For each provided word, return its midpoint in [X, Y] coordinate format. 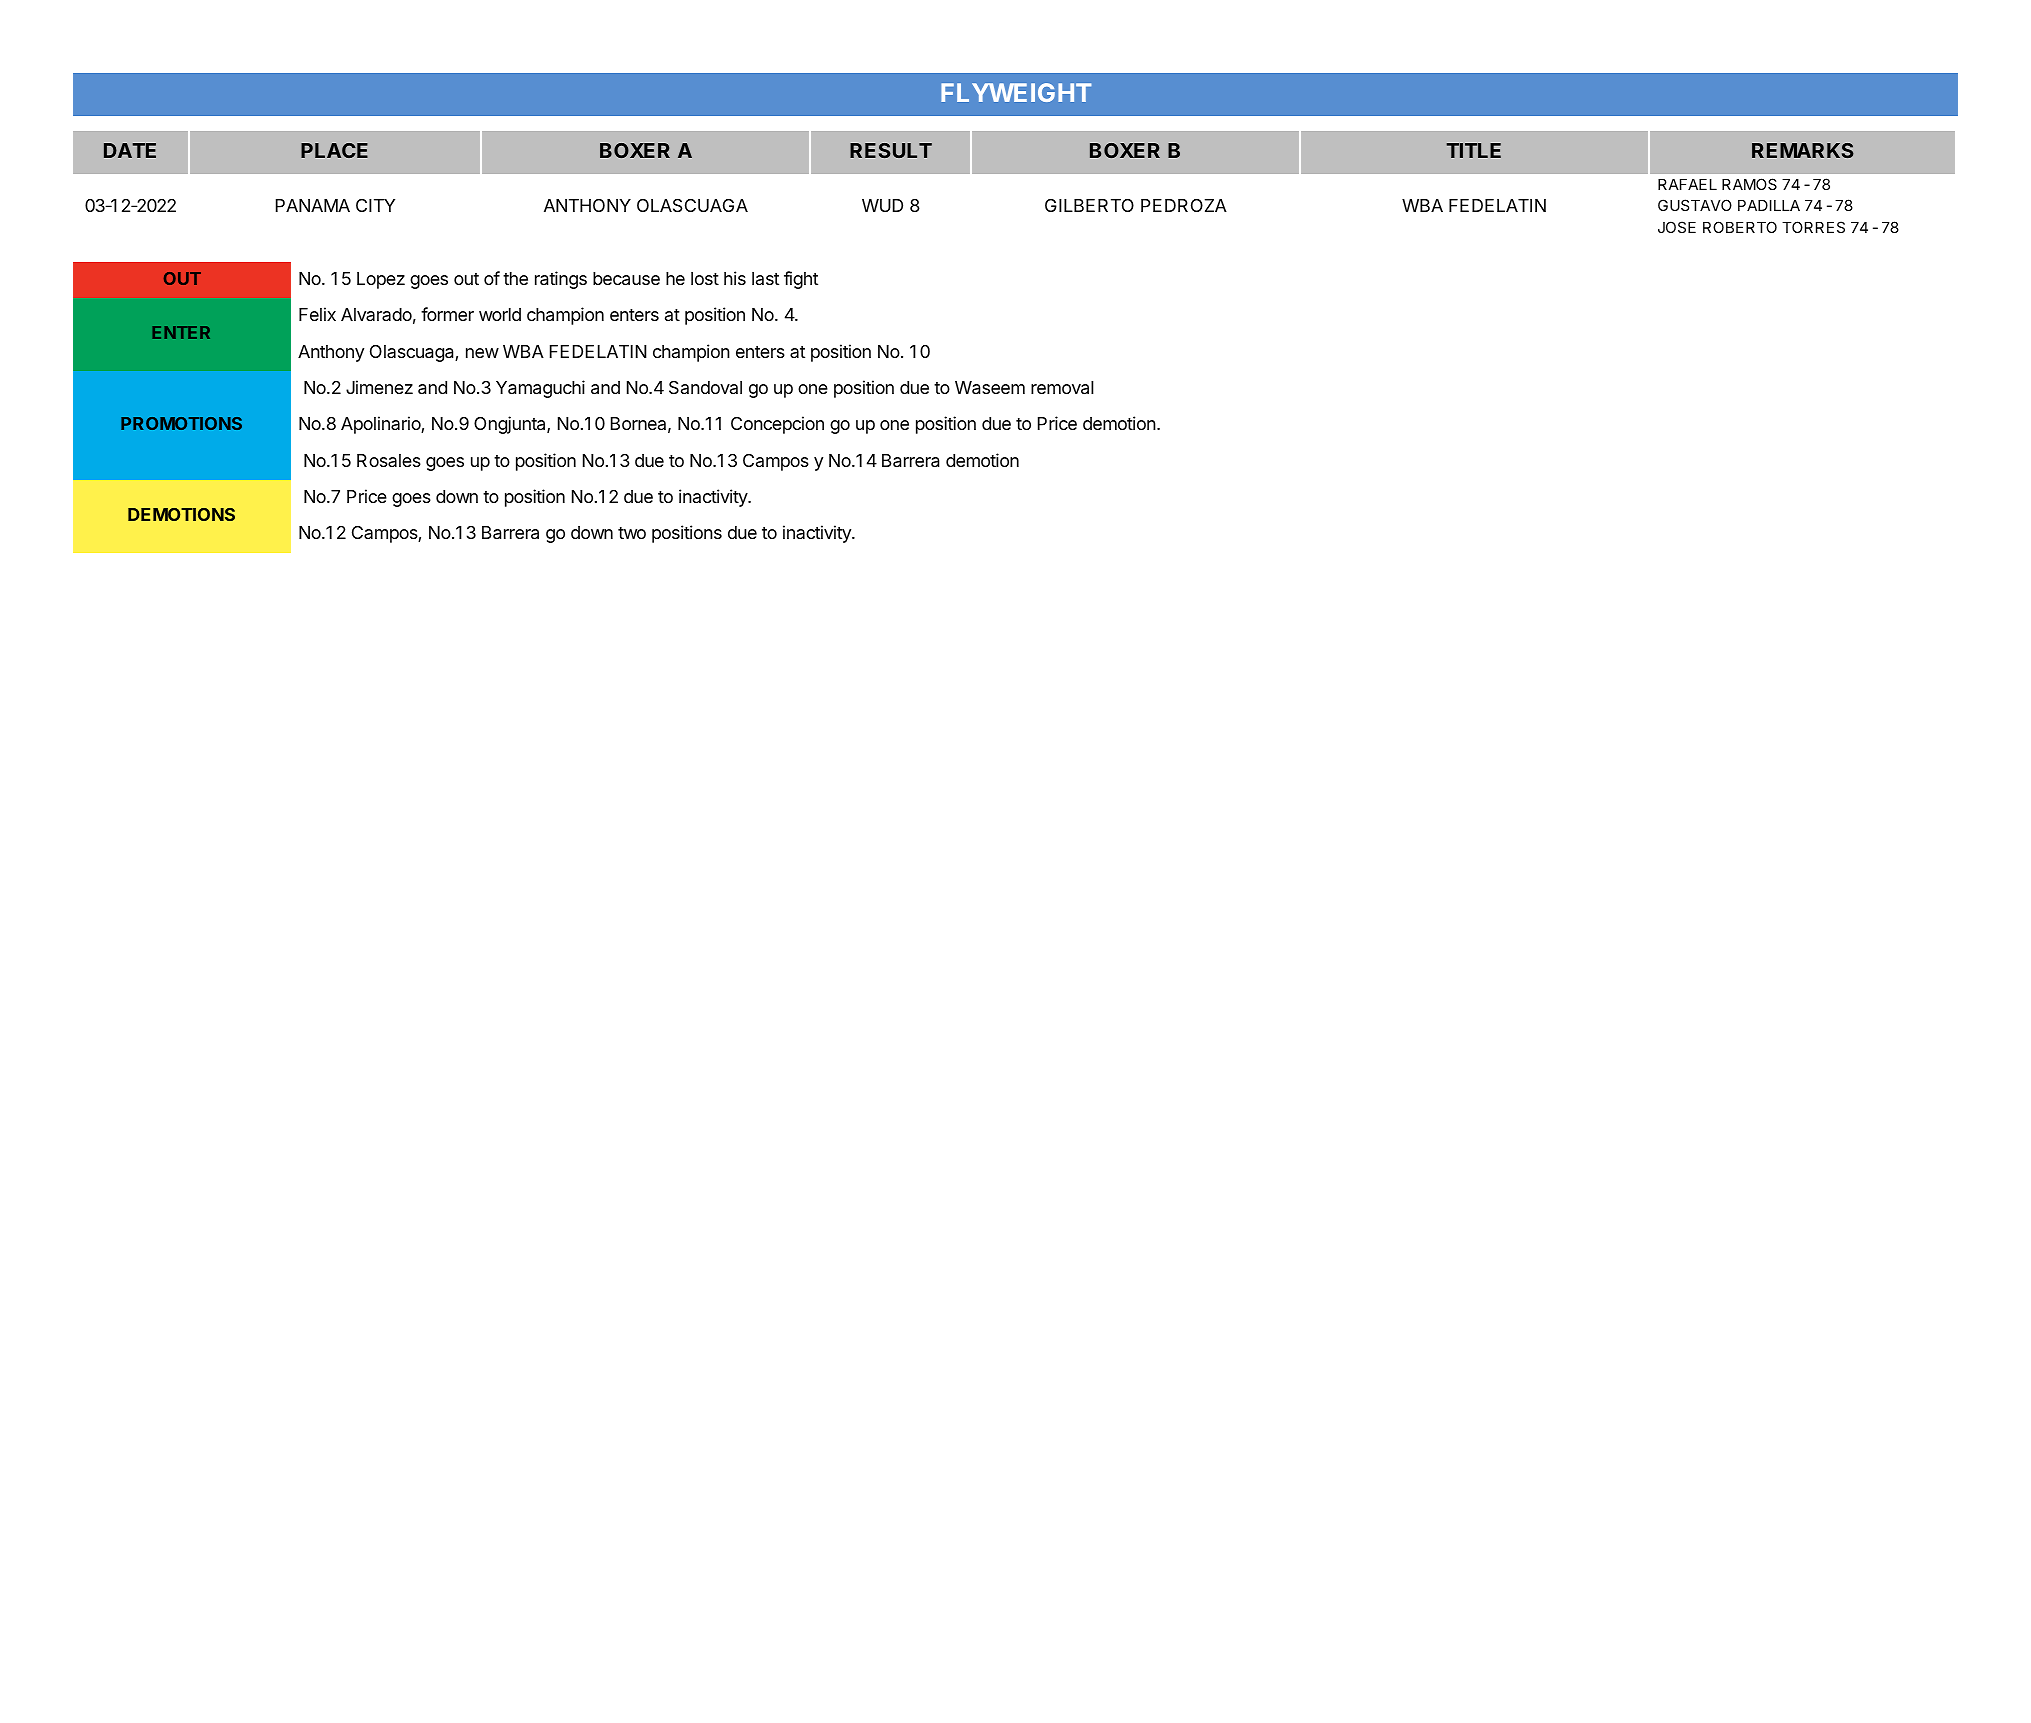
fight [801, 280]
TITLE [1474, 150]
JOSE [1677, 227]
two [632, 533]
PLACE [334, 150]
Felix [317, 314]
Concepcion [777, 425]
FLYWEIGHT [1016, 92]
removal [1062, 388]
